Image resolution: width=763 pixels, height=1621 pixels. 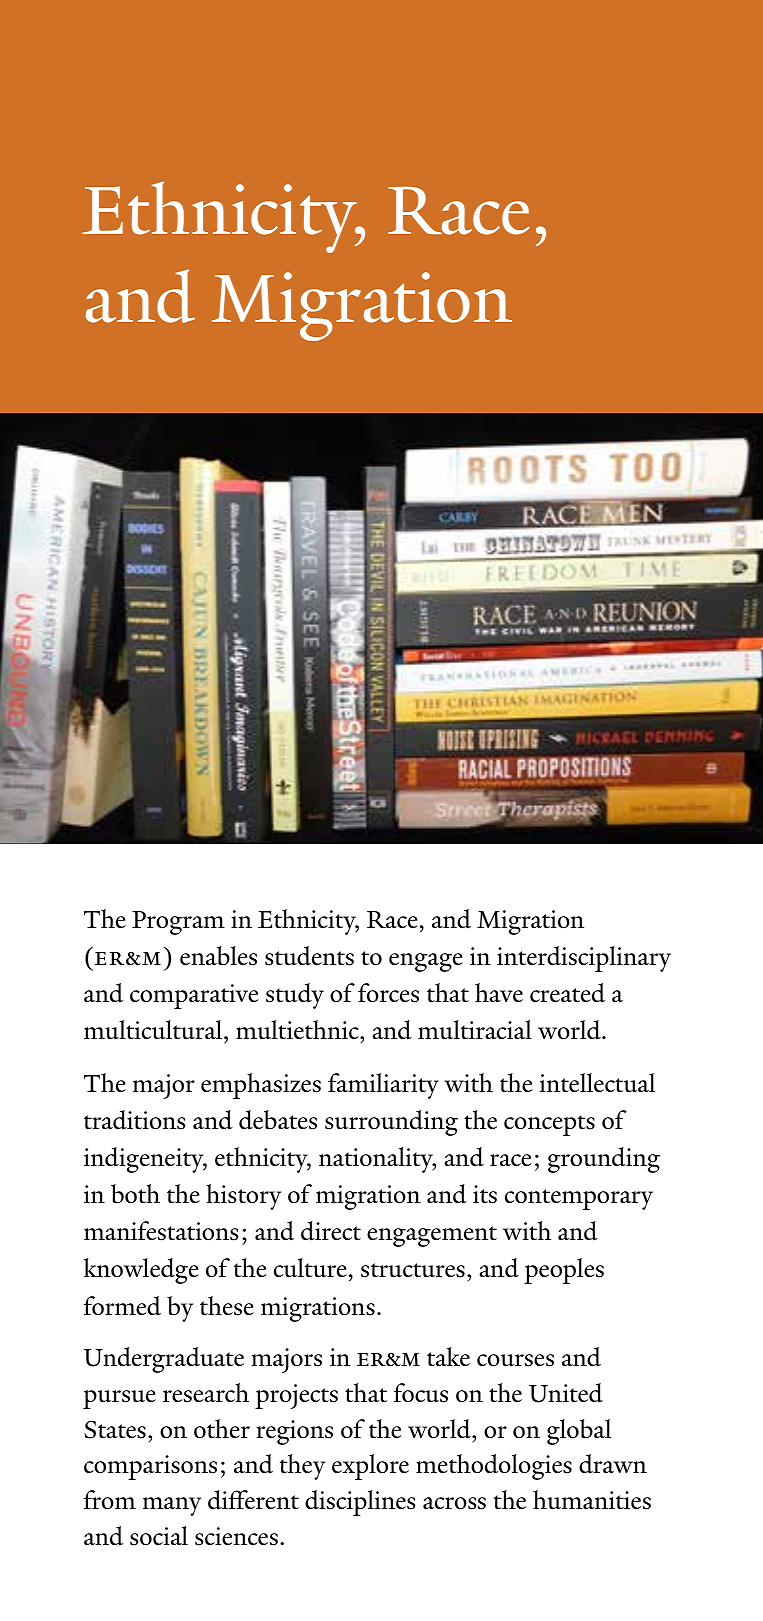 I want to click on students, so click(x=309, y=956).
